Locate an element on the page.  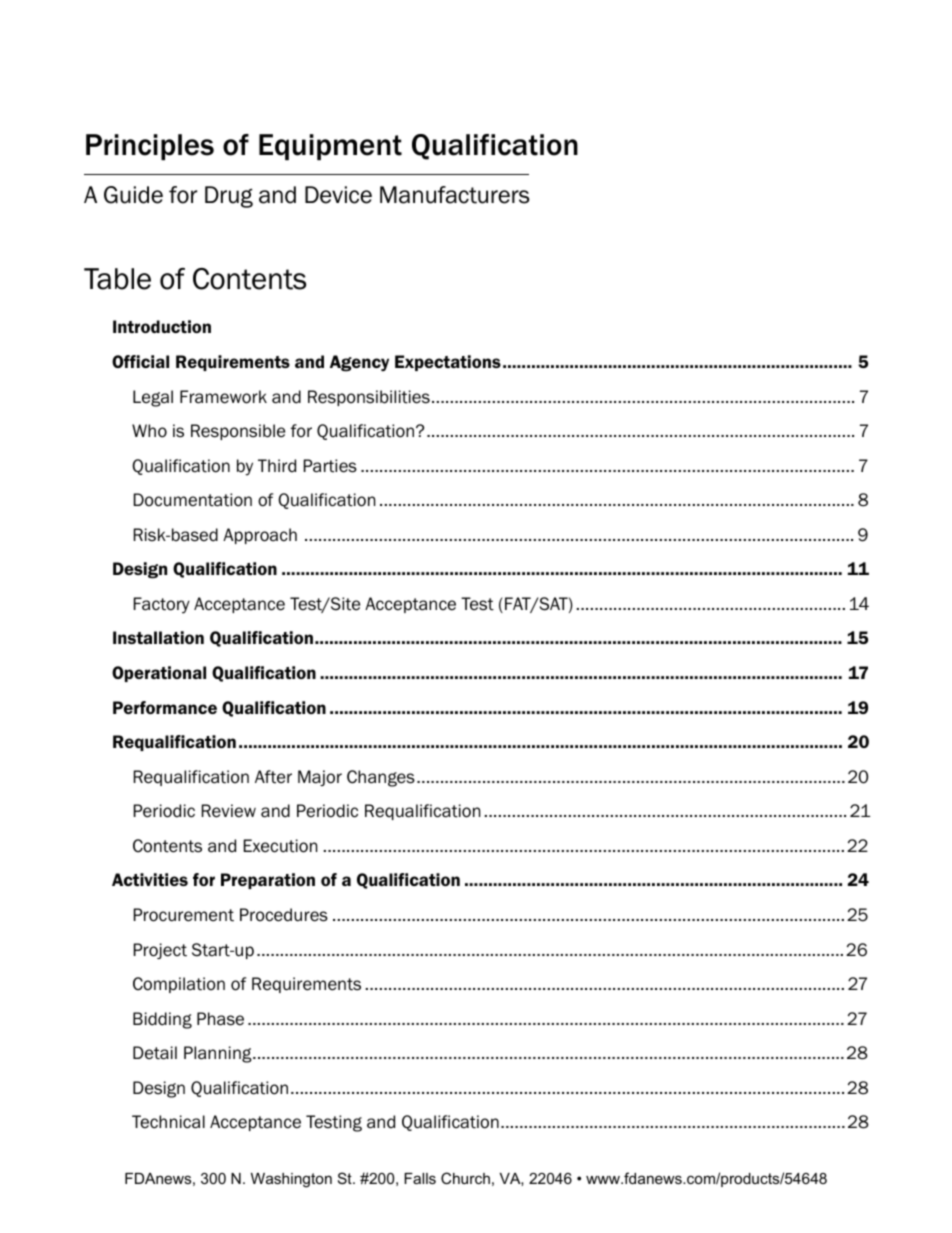
Legal is located at coordinates (153, 398).
